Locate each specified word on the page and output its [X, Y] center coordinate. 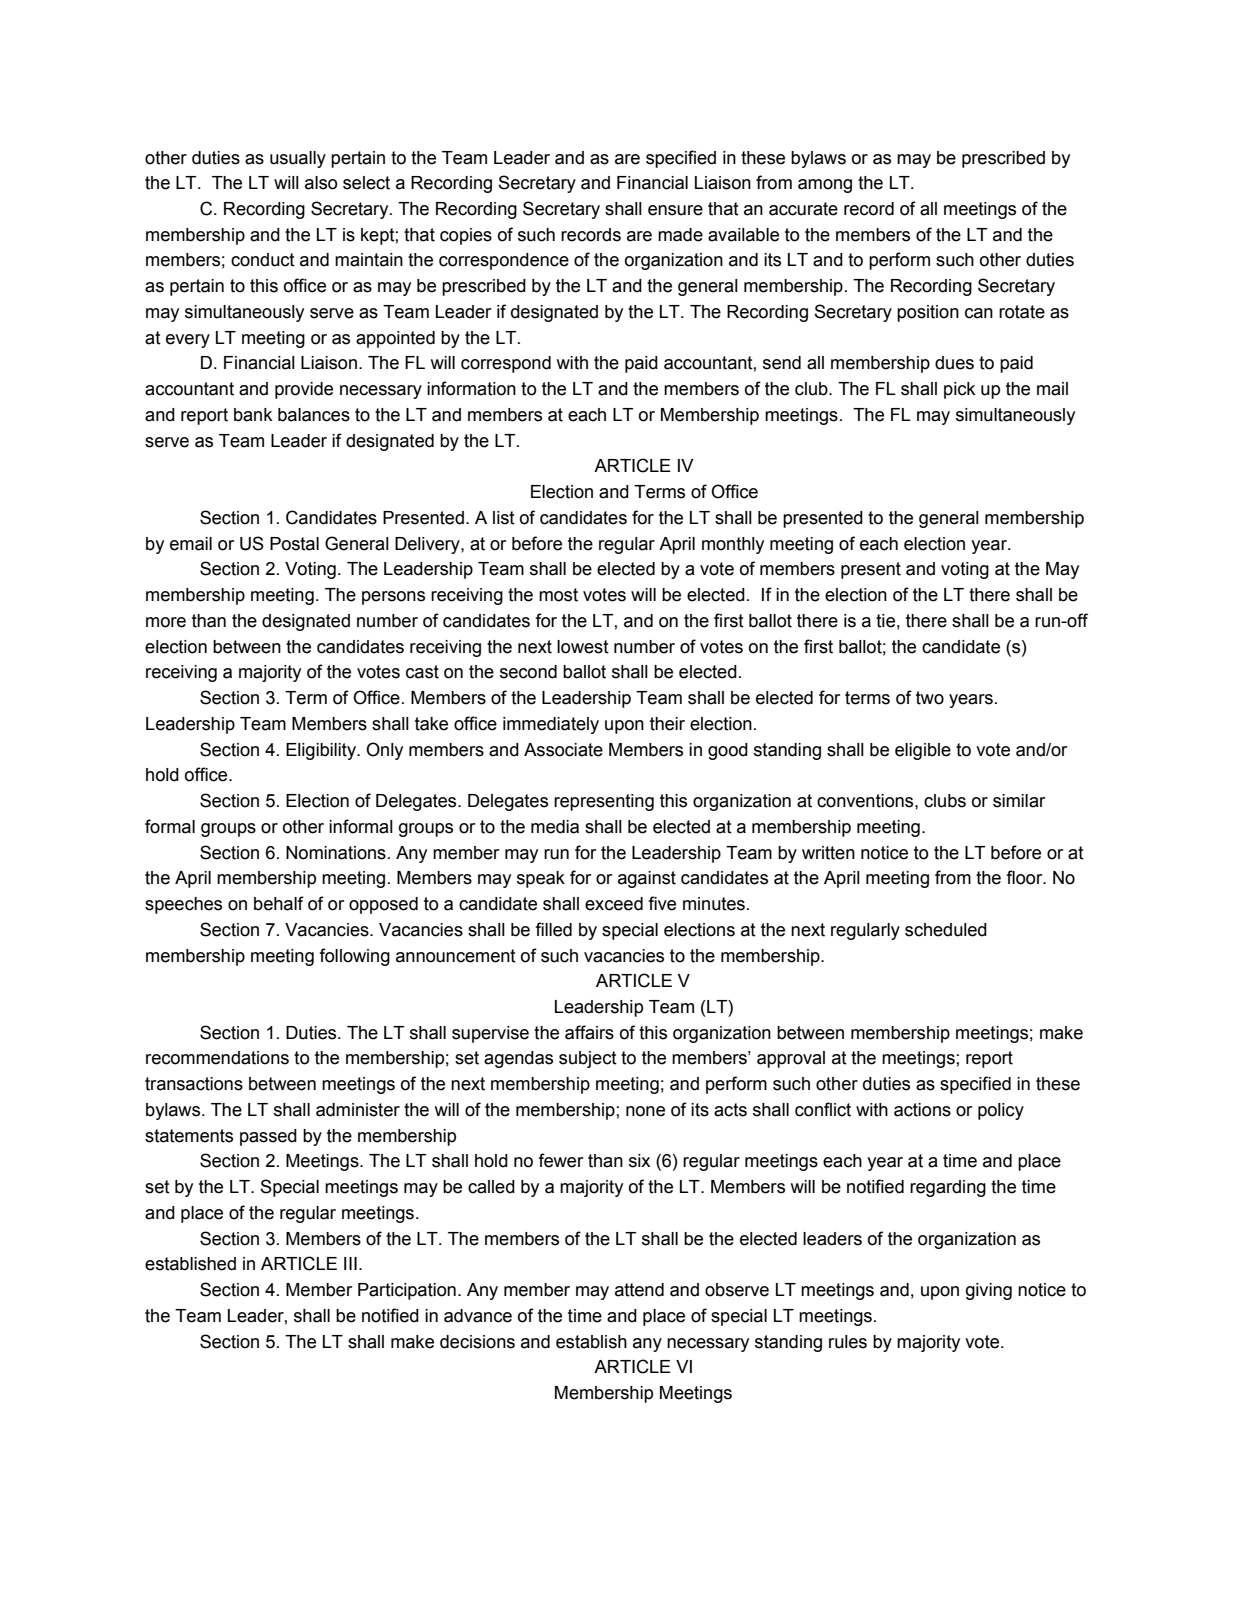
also [321, 183]
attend [639, 1290]
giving [989, 1291]
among [825, 186]
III [350, 1263]
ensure [675, 210]
